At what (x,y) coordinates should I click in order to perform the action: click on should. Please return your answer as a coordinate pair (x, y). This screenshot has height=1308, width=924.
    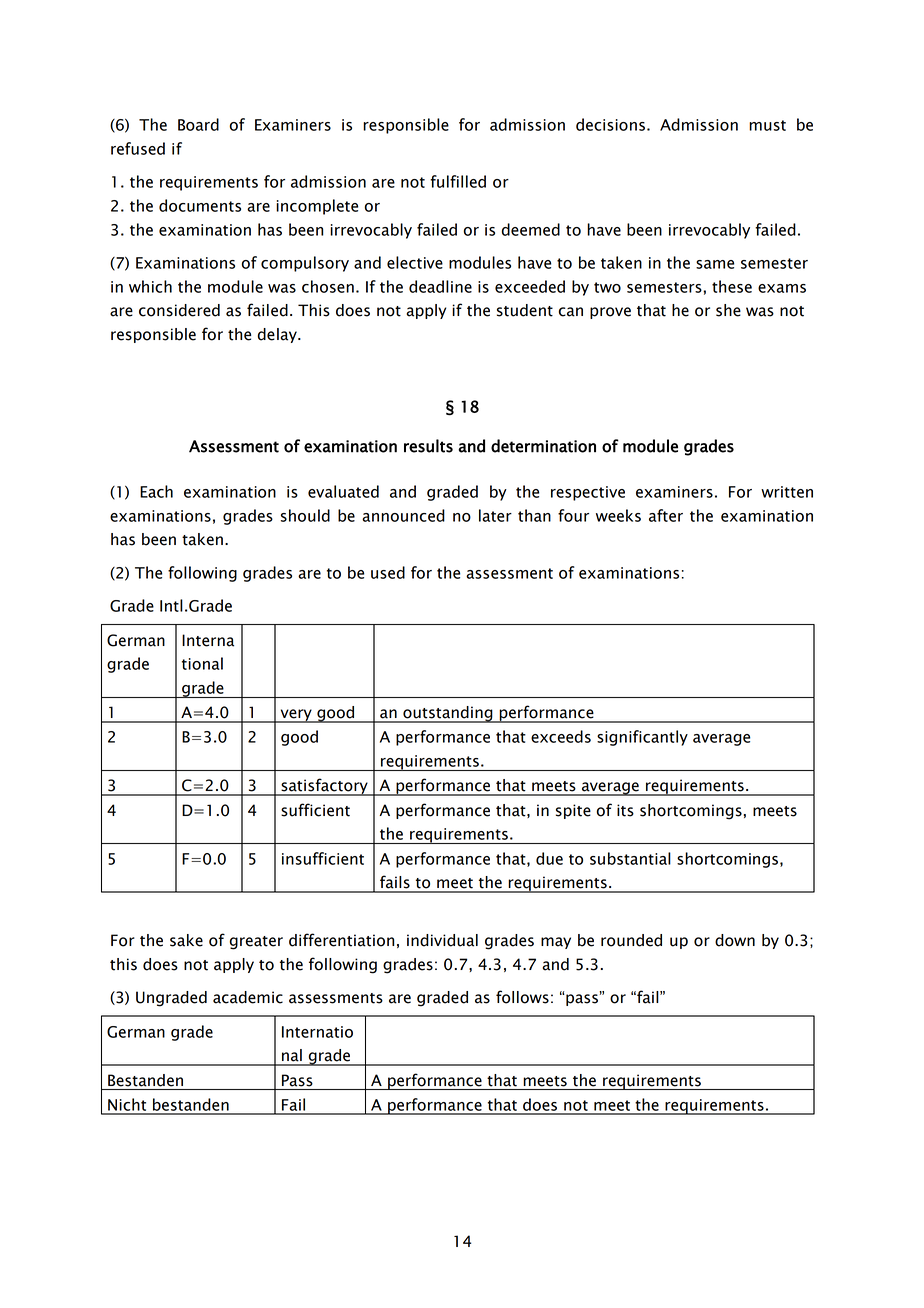
    Looking at the image, I should click on (305, 515).
